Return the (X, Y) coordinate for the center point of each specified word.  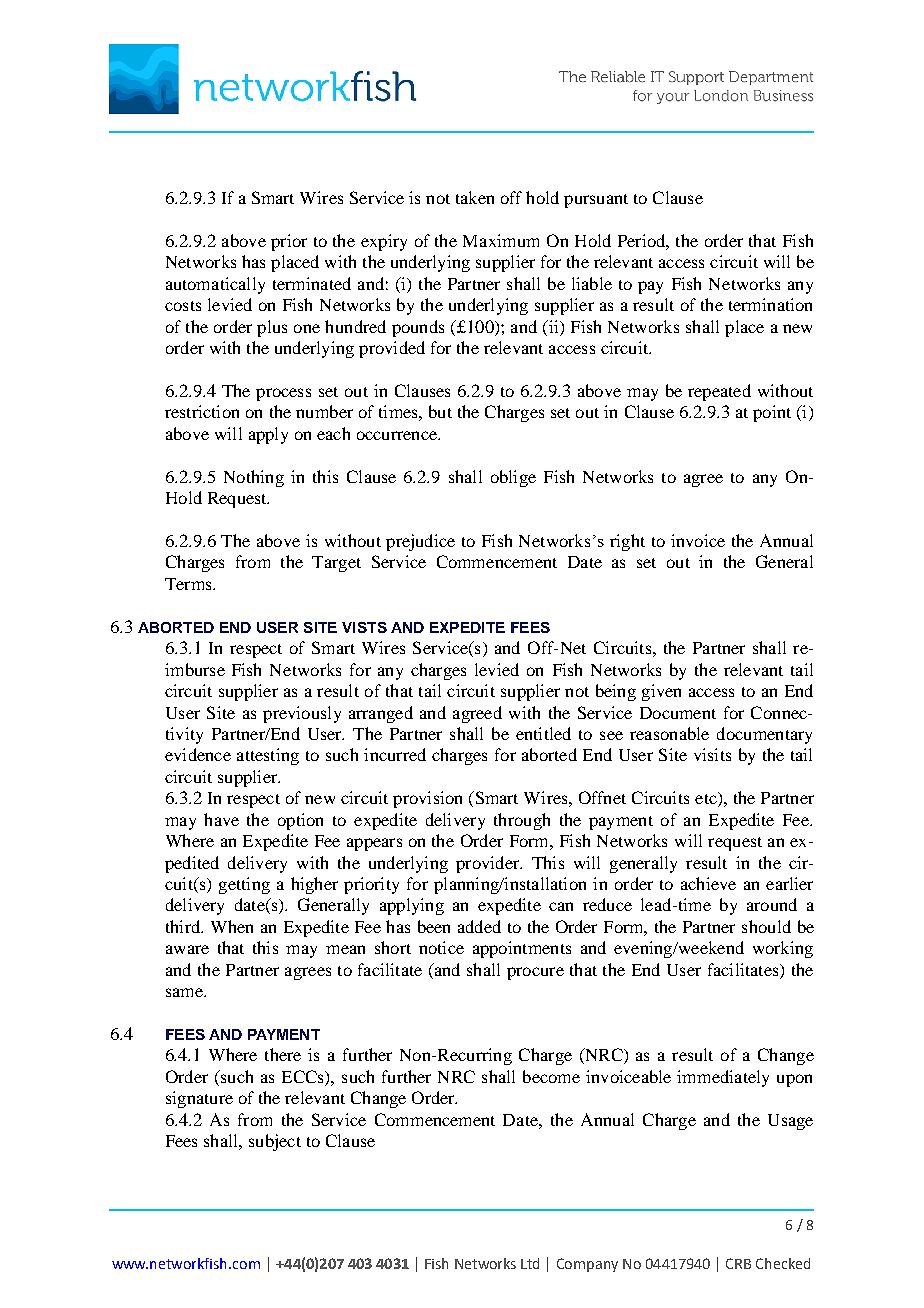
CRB (738, 1263)
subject (275, 1142)
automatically (215, 285)
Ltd (530, 1263)
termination (770, 304)
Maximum (501, 240)
